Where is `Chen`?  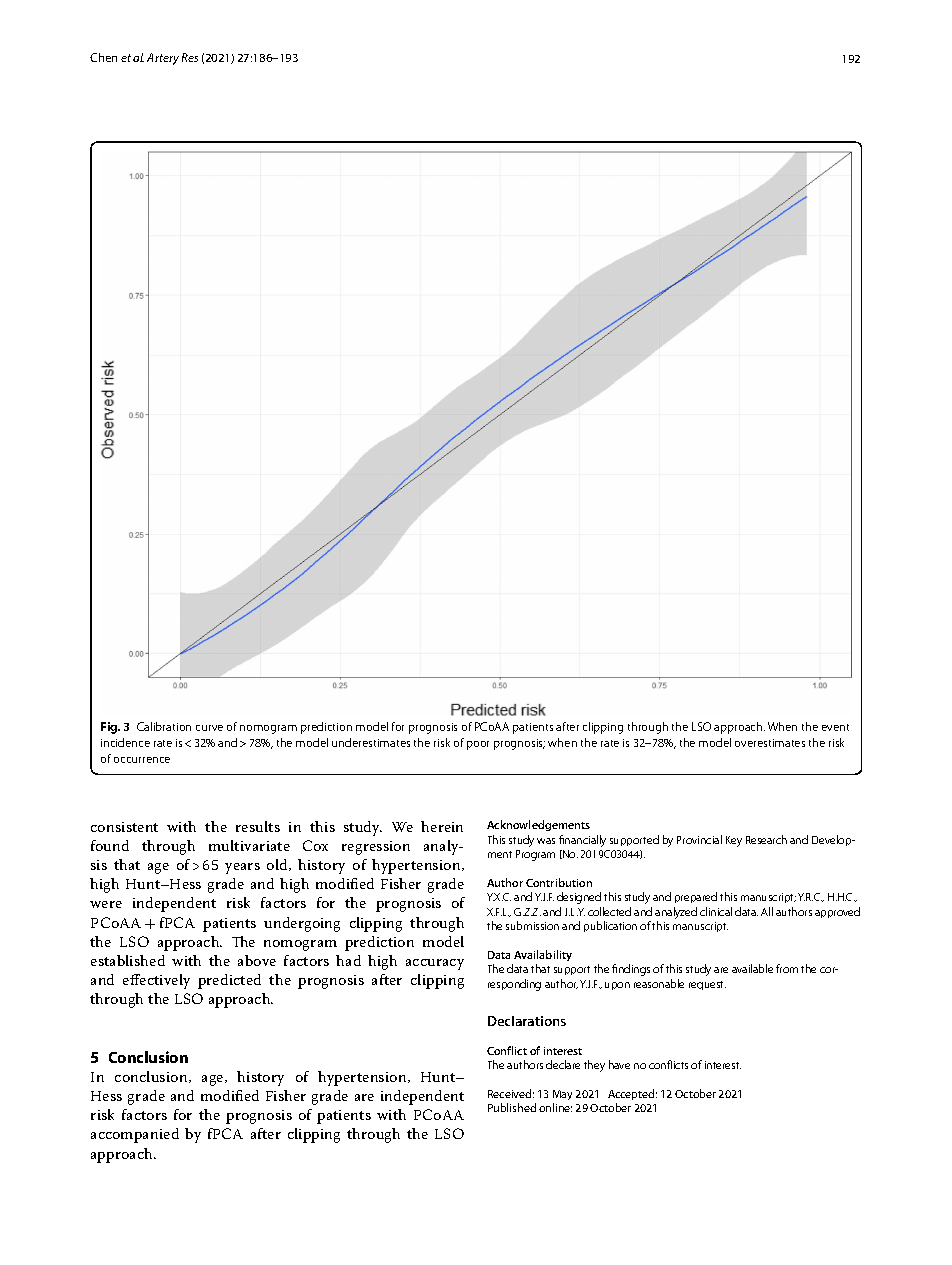
Chen is located at coordinates (103, 57).
